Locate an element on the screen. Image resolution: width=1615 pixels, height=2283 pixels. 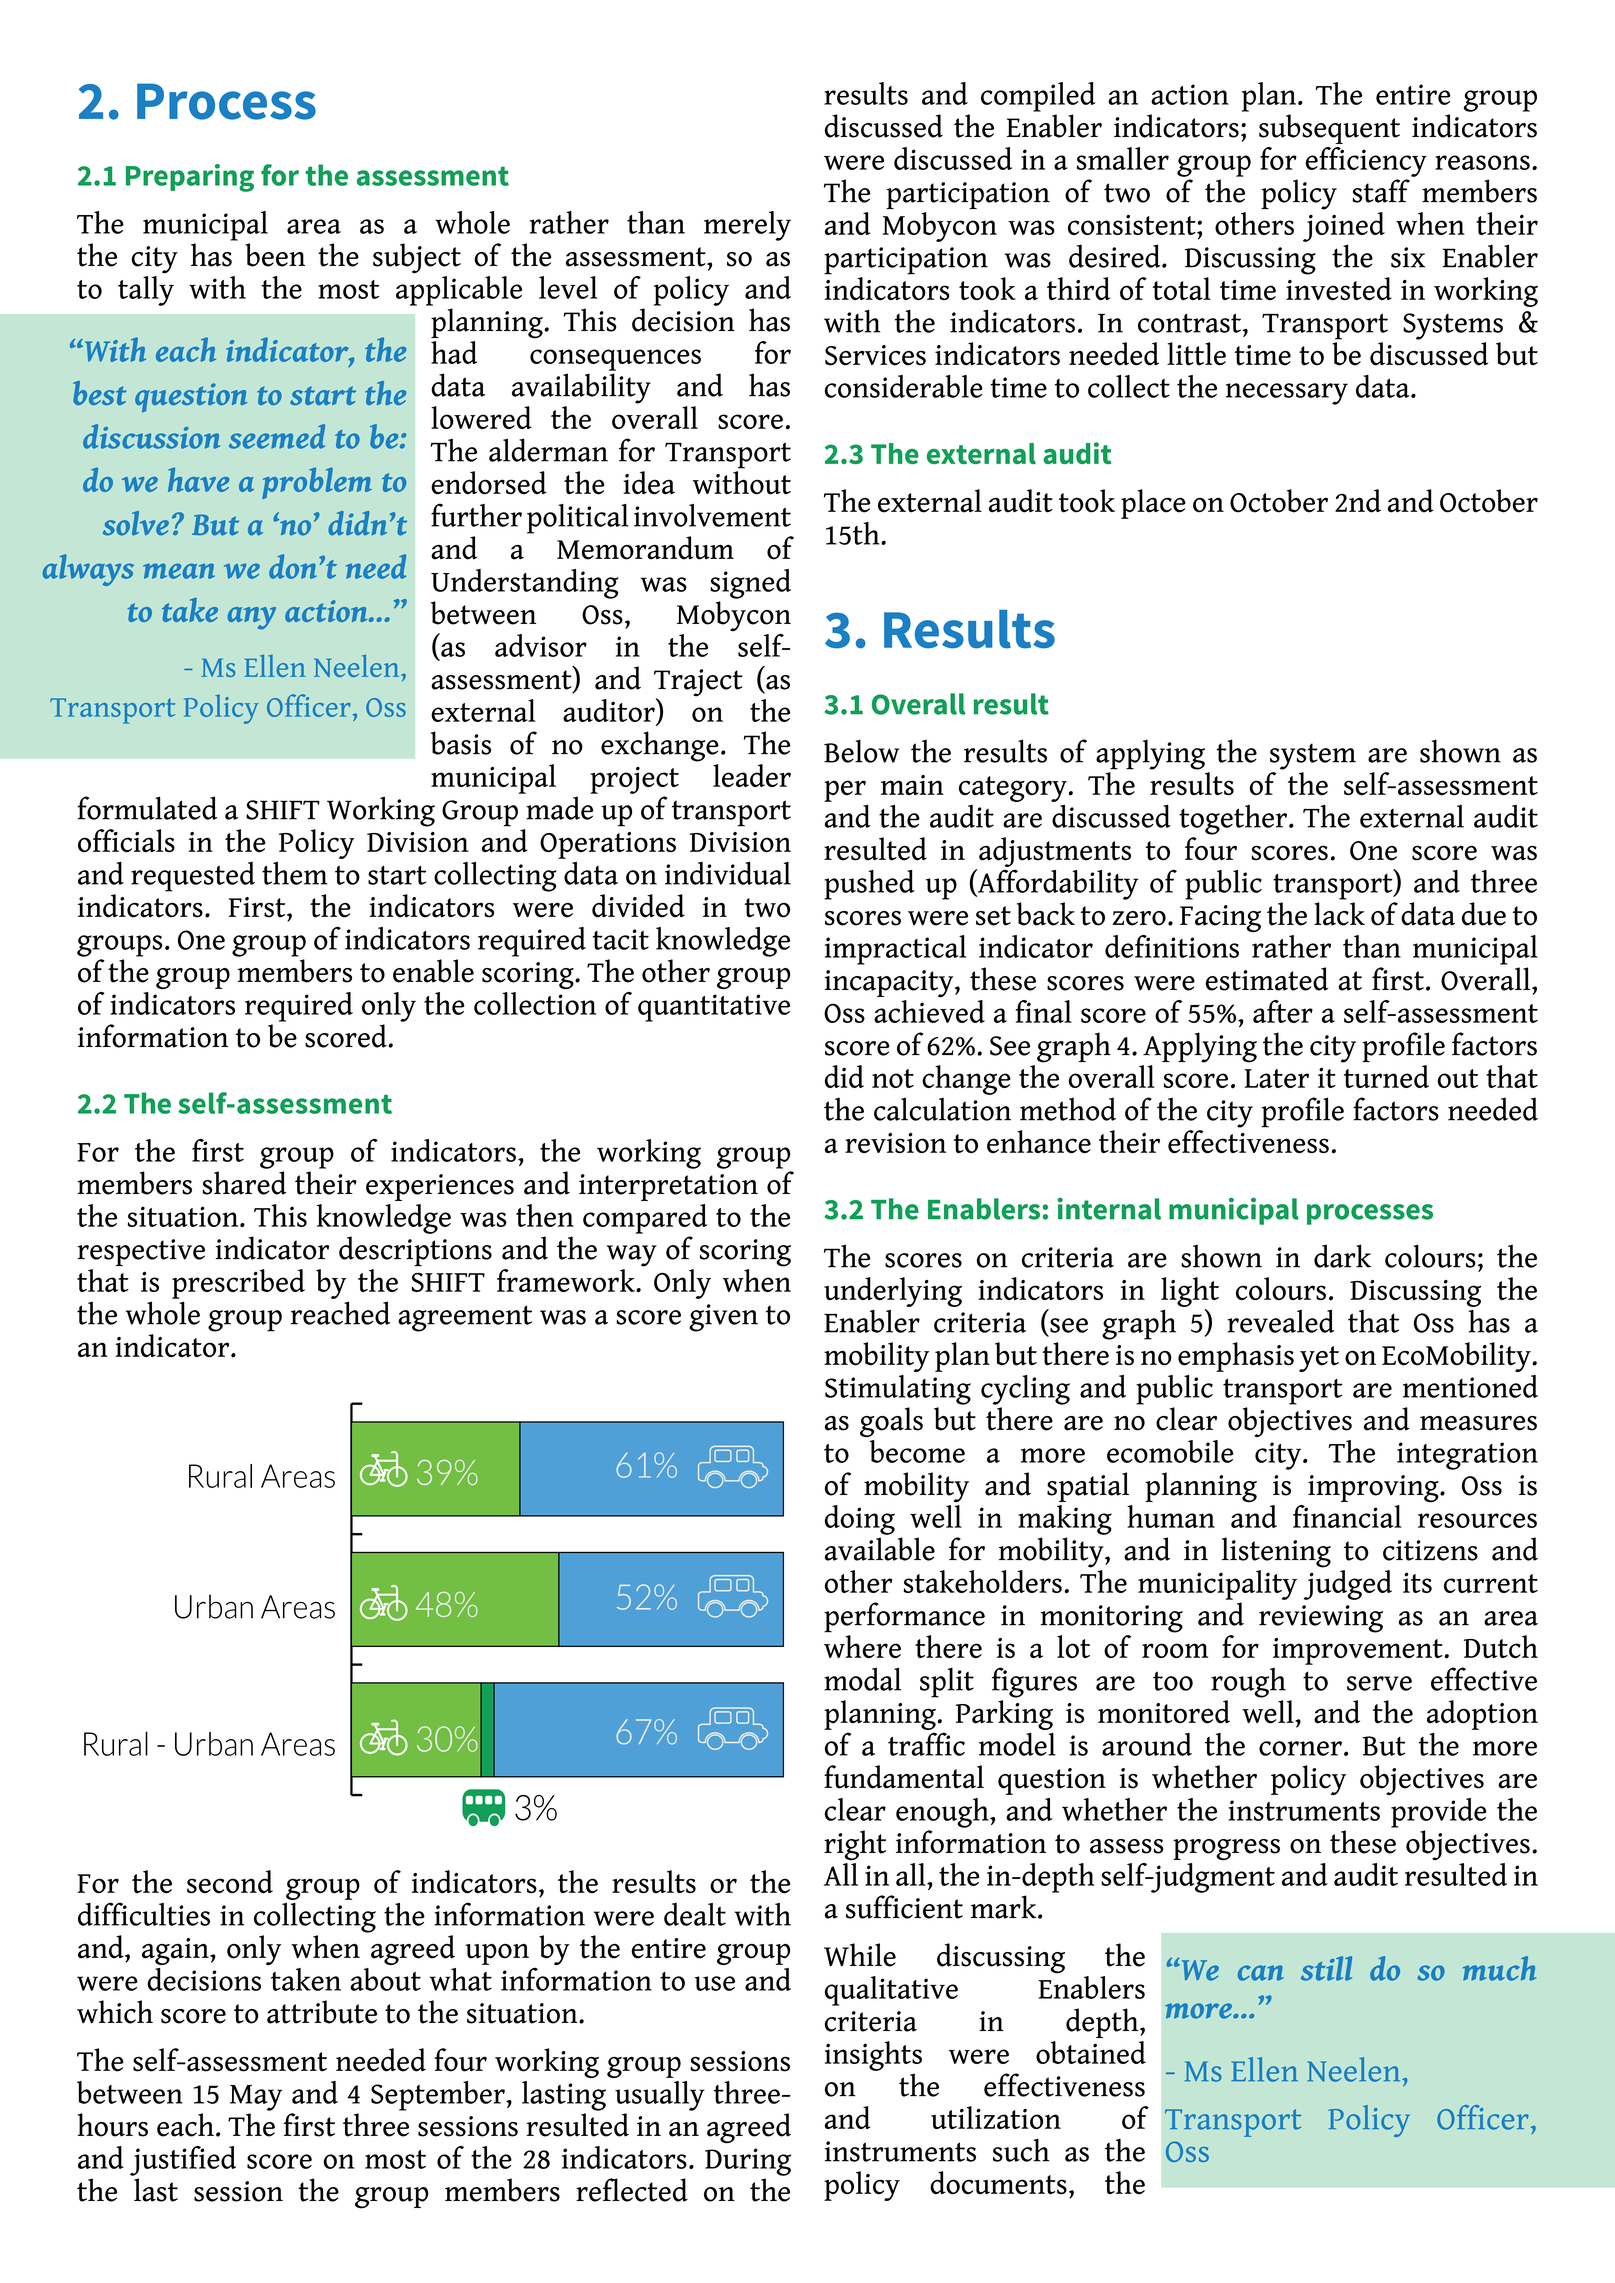
Preparing is located at coordinates (190, 178).
